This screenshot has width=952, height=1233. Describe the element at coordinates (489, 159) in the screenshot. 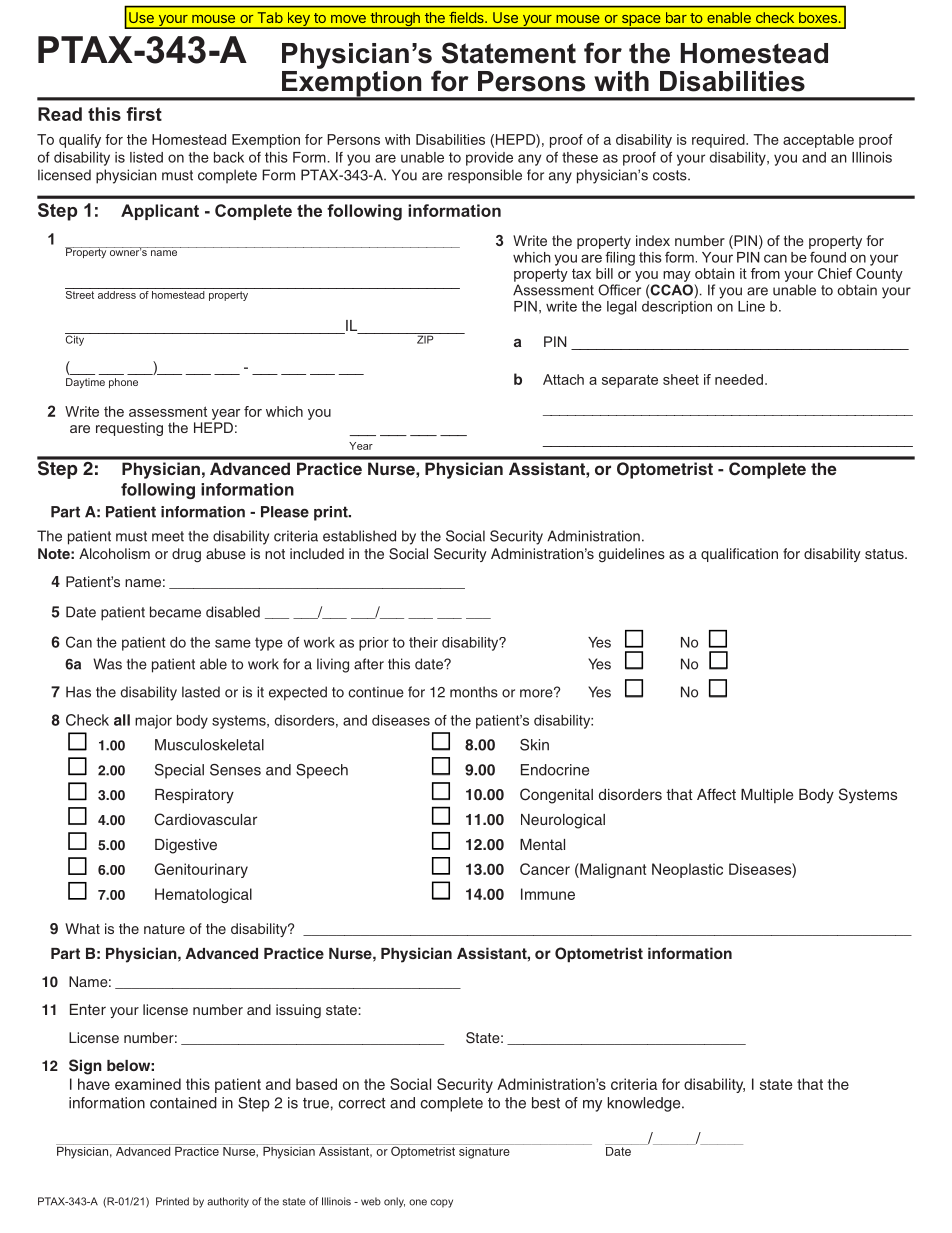

I see `provide` at that location.
